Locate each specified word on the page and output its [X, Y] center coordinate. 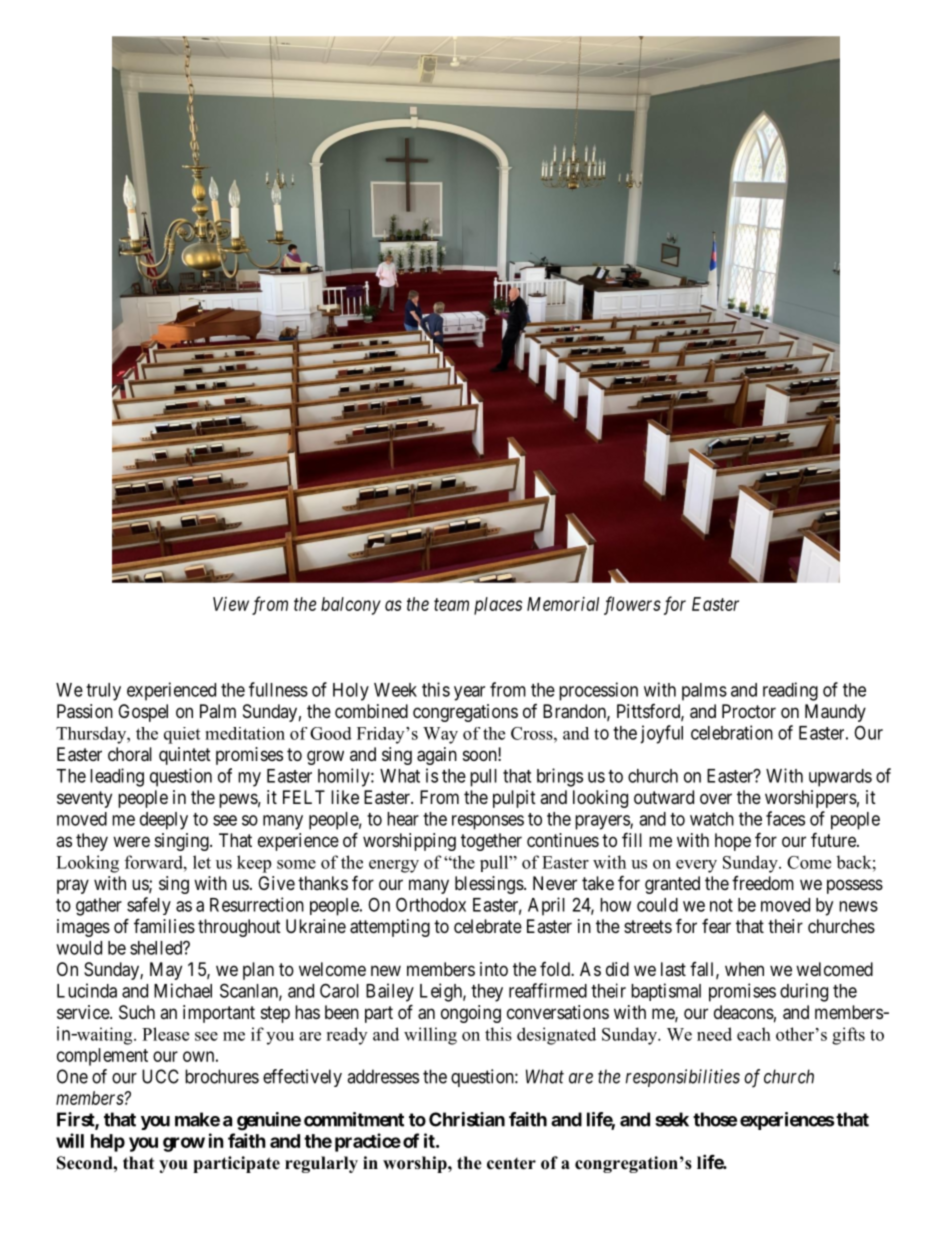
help [108, 1143]
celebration [732, 732]
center [511, 1164]
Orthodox [431, 904]
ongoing [471, 1014]
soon [481, 755]
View [231, 604]
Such [137, 1012]
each [754, 1034]
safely [149, 906]
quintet [185, 756]
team [451, 604]
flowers [632, 605]
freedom [763, 883]
